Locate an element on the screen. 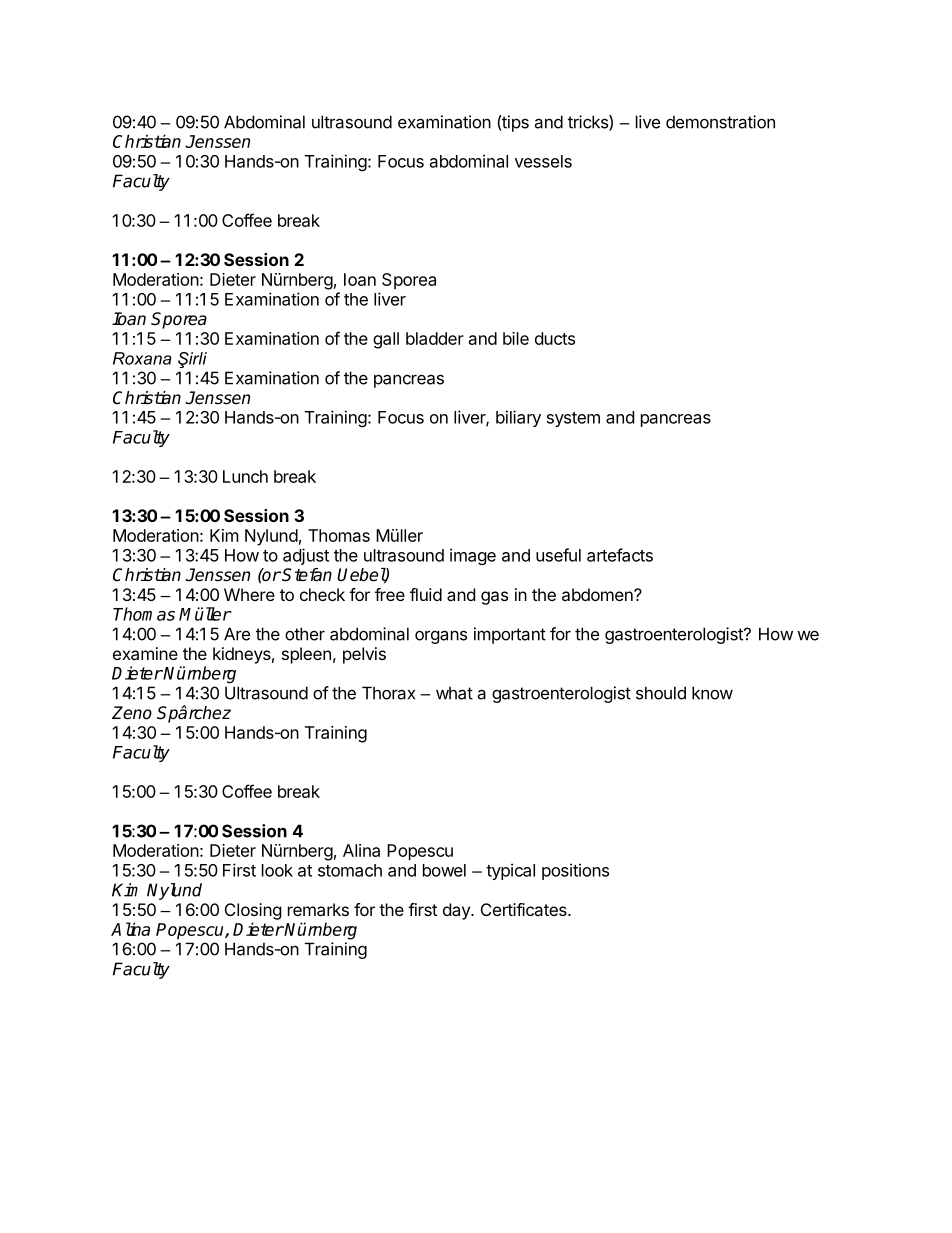 This screenshot has width=952, height=1233. image is located at coordinates (473, 556).
